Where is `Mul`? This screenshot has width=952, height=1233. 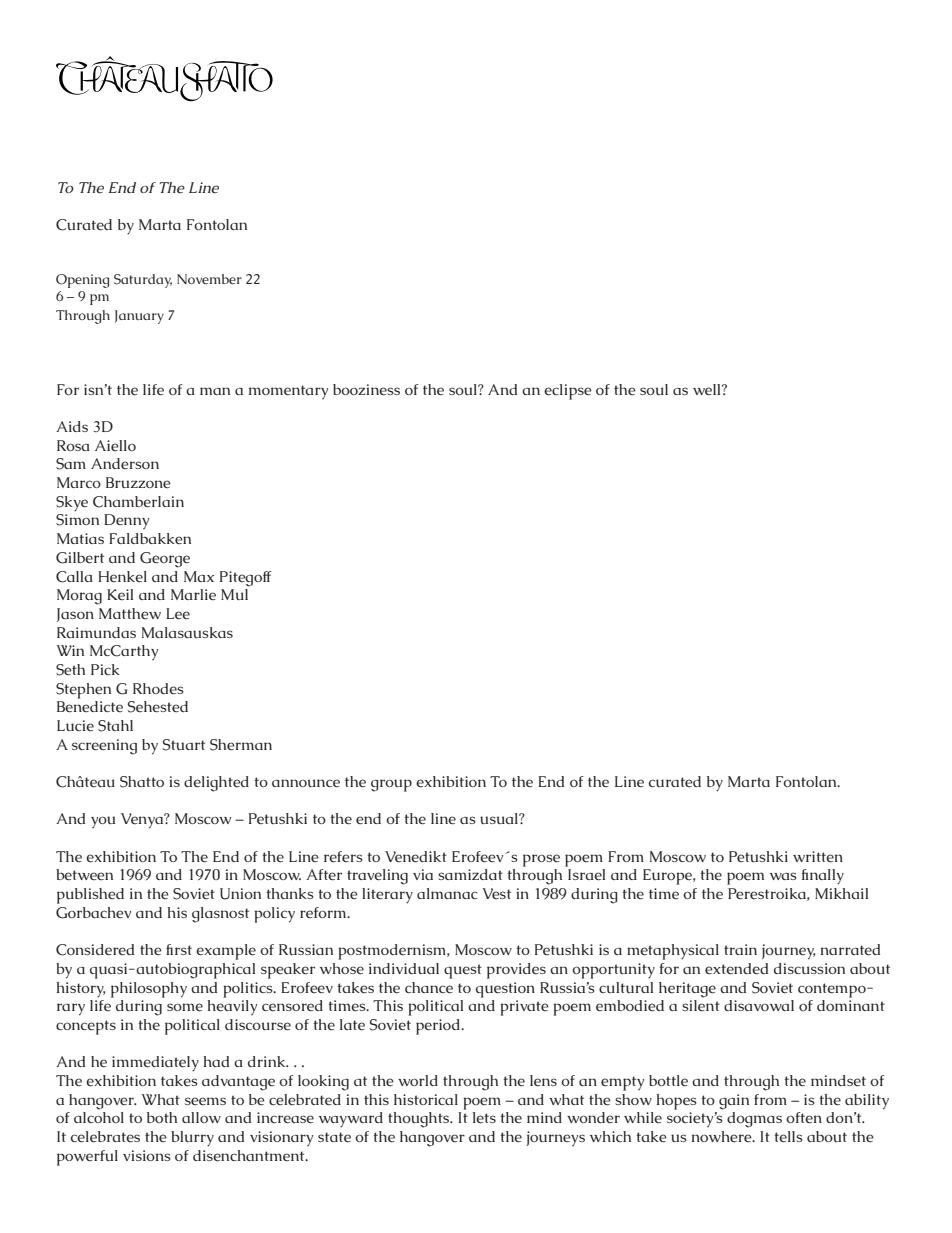
Mul is located at coordinates (235, 593).
